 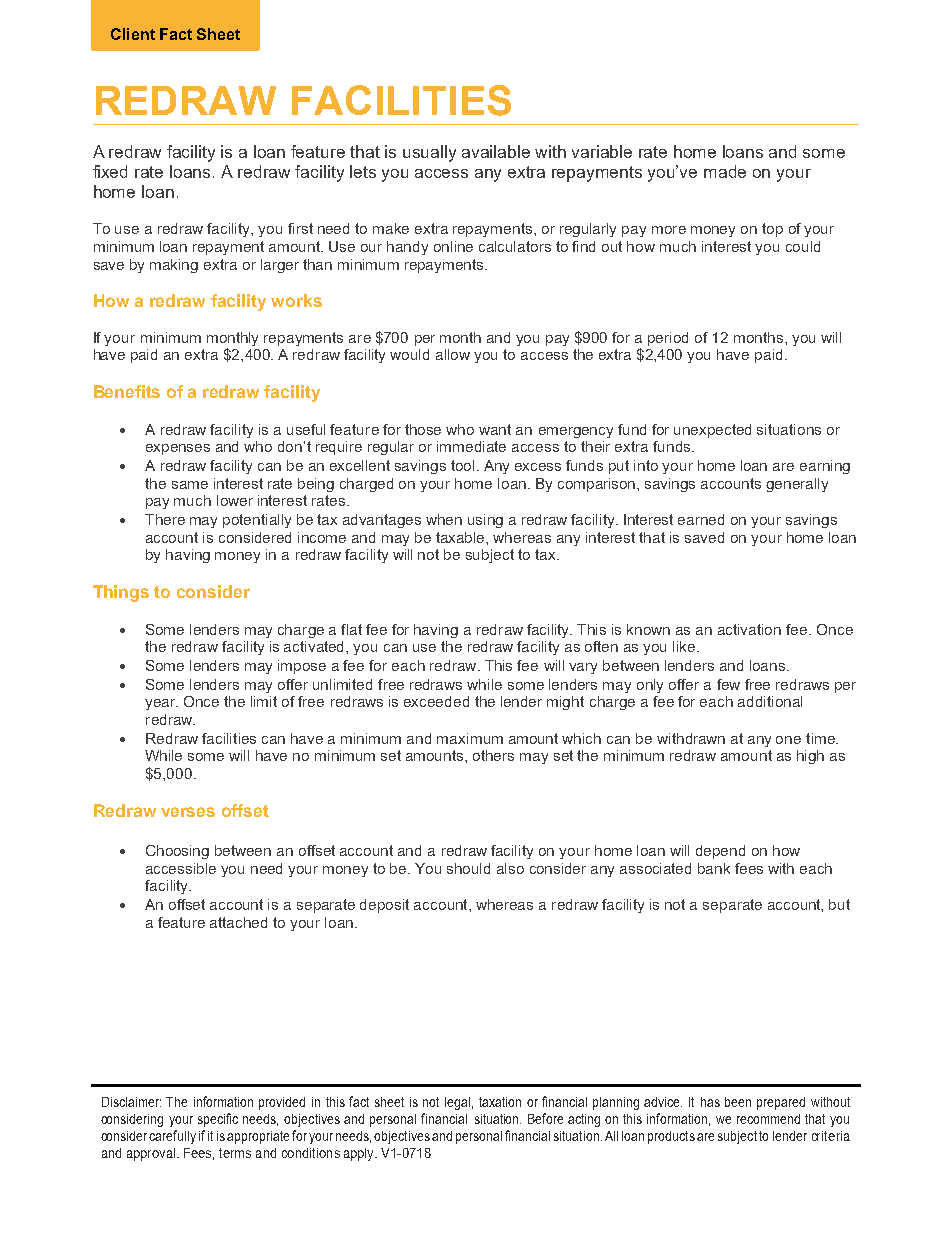 I want to click on depend, so click(x=720, y=852).
